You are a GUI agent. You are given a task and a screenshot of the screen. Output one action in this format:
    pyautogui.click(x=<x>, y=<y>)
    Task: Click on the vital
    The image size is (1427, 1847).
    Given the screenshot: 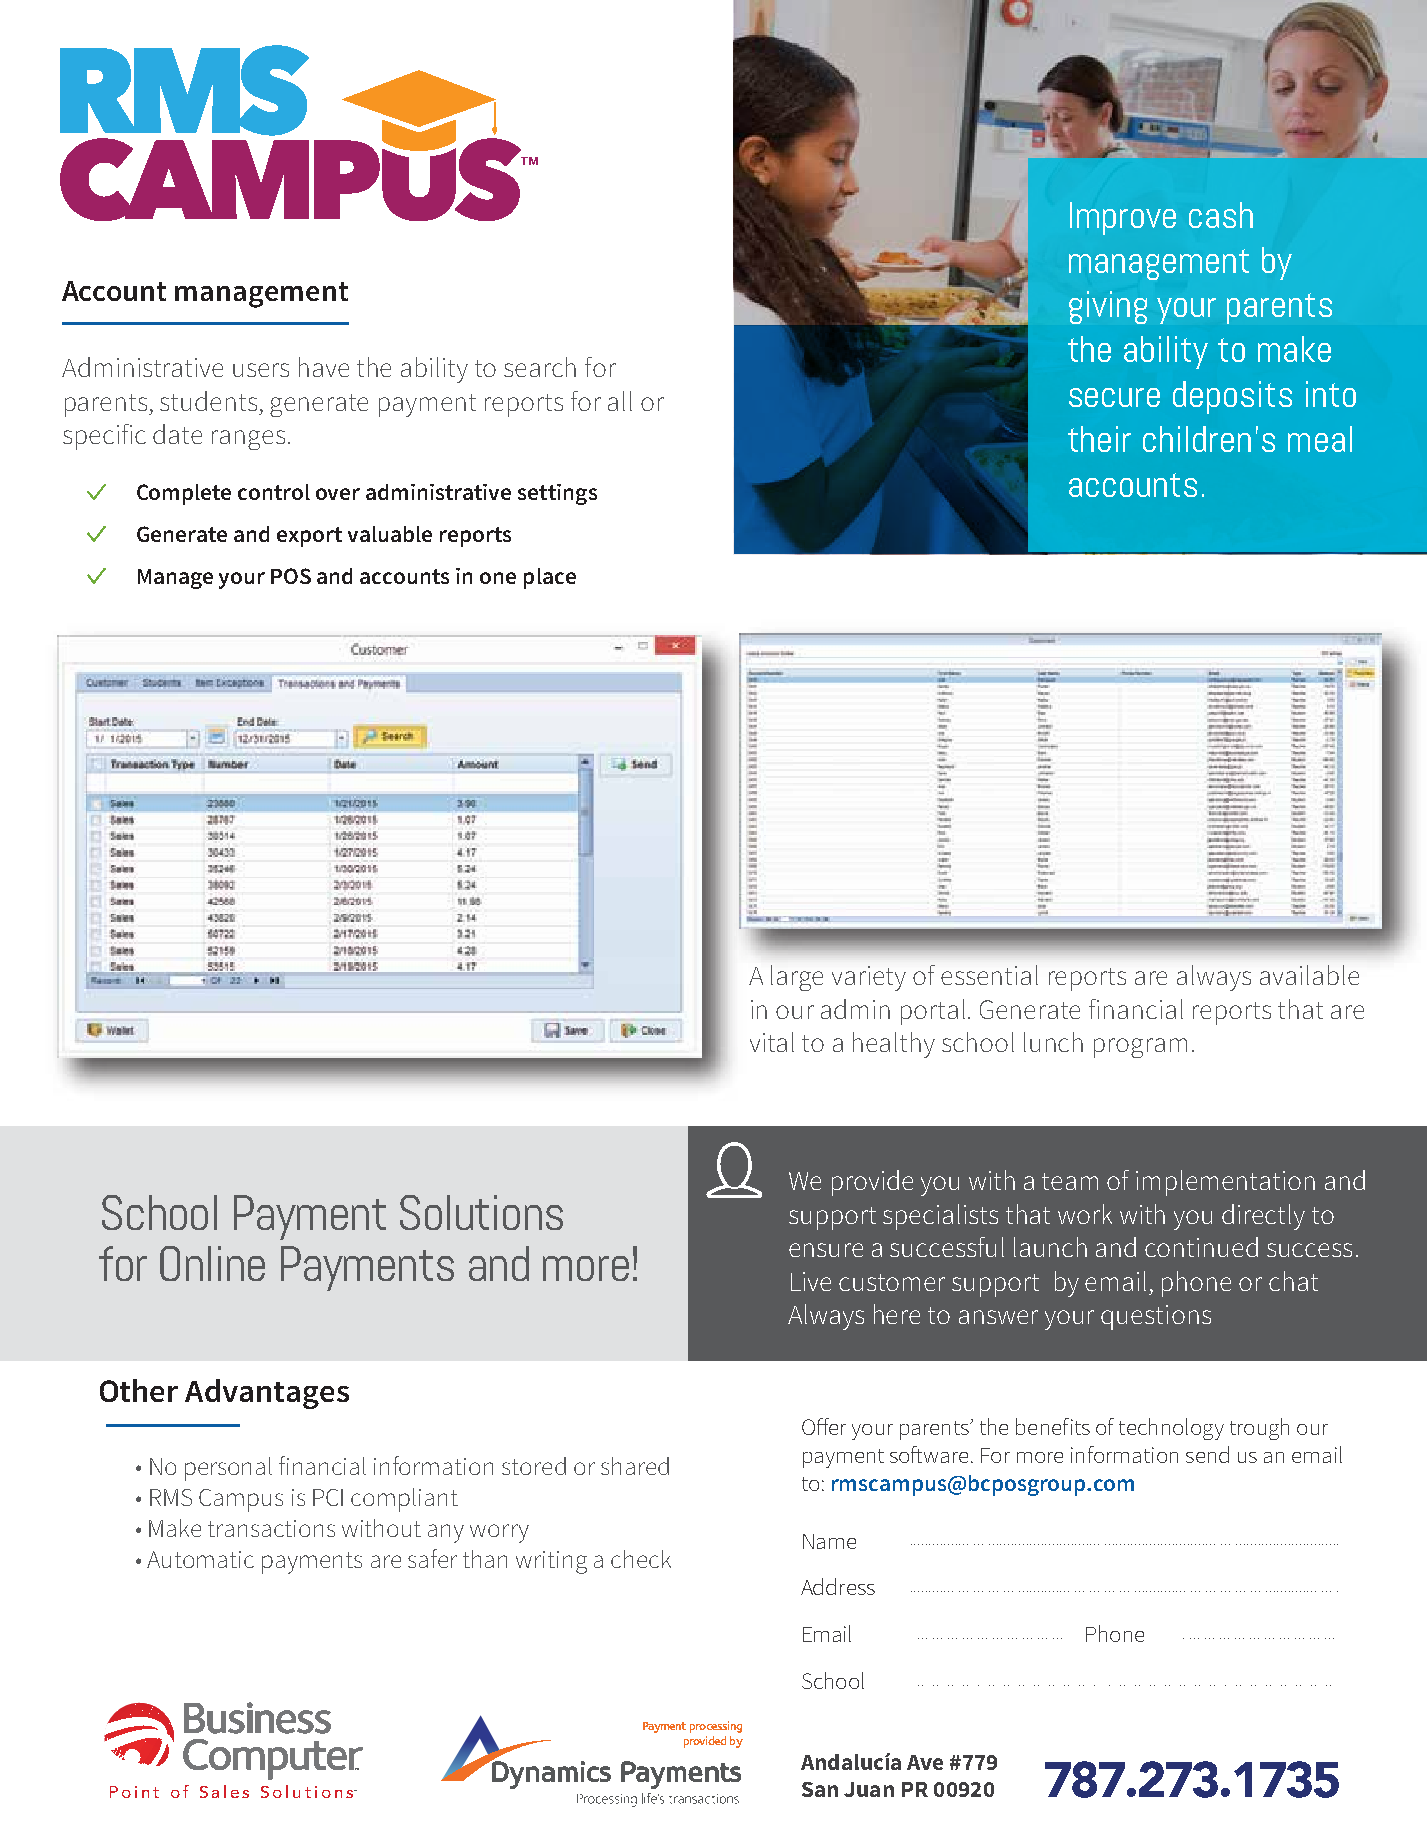 What is the action you would take?
    pyautogui.click(x=772, y=1042)
